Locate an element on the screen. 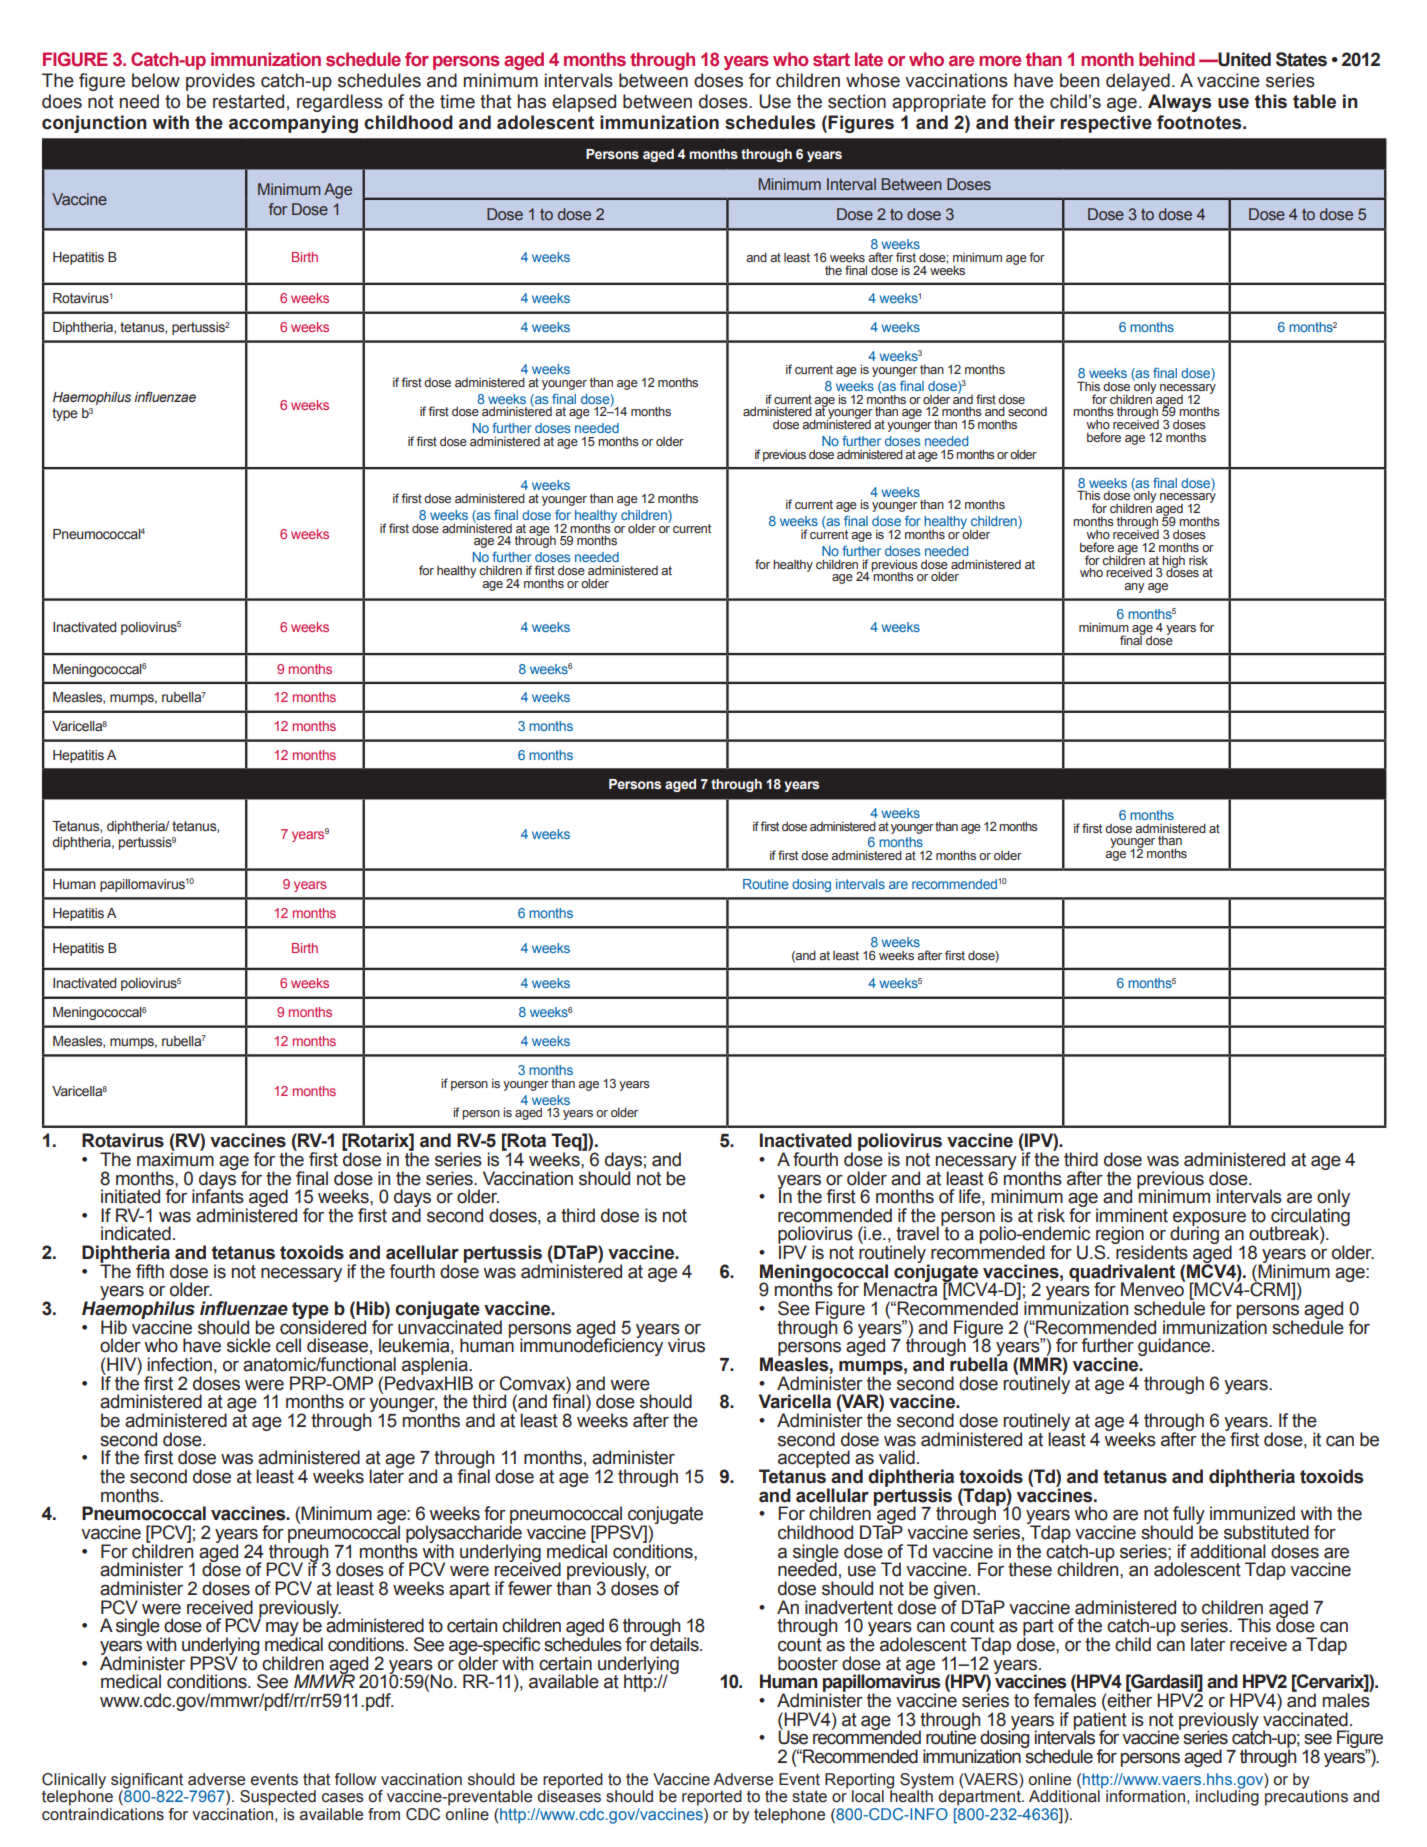 The width and height of the screenshot is (1427, 1847). respective is located at coordinates (1106, 124).
